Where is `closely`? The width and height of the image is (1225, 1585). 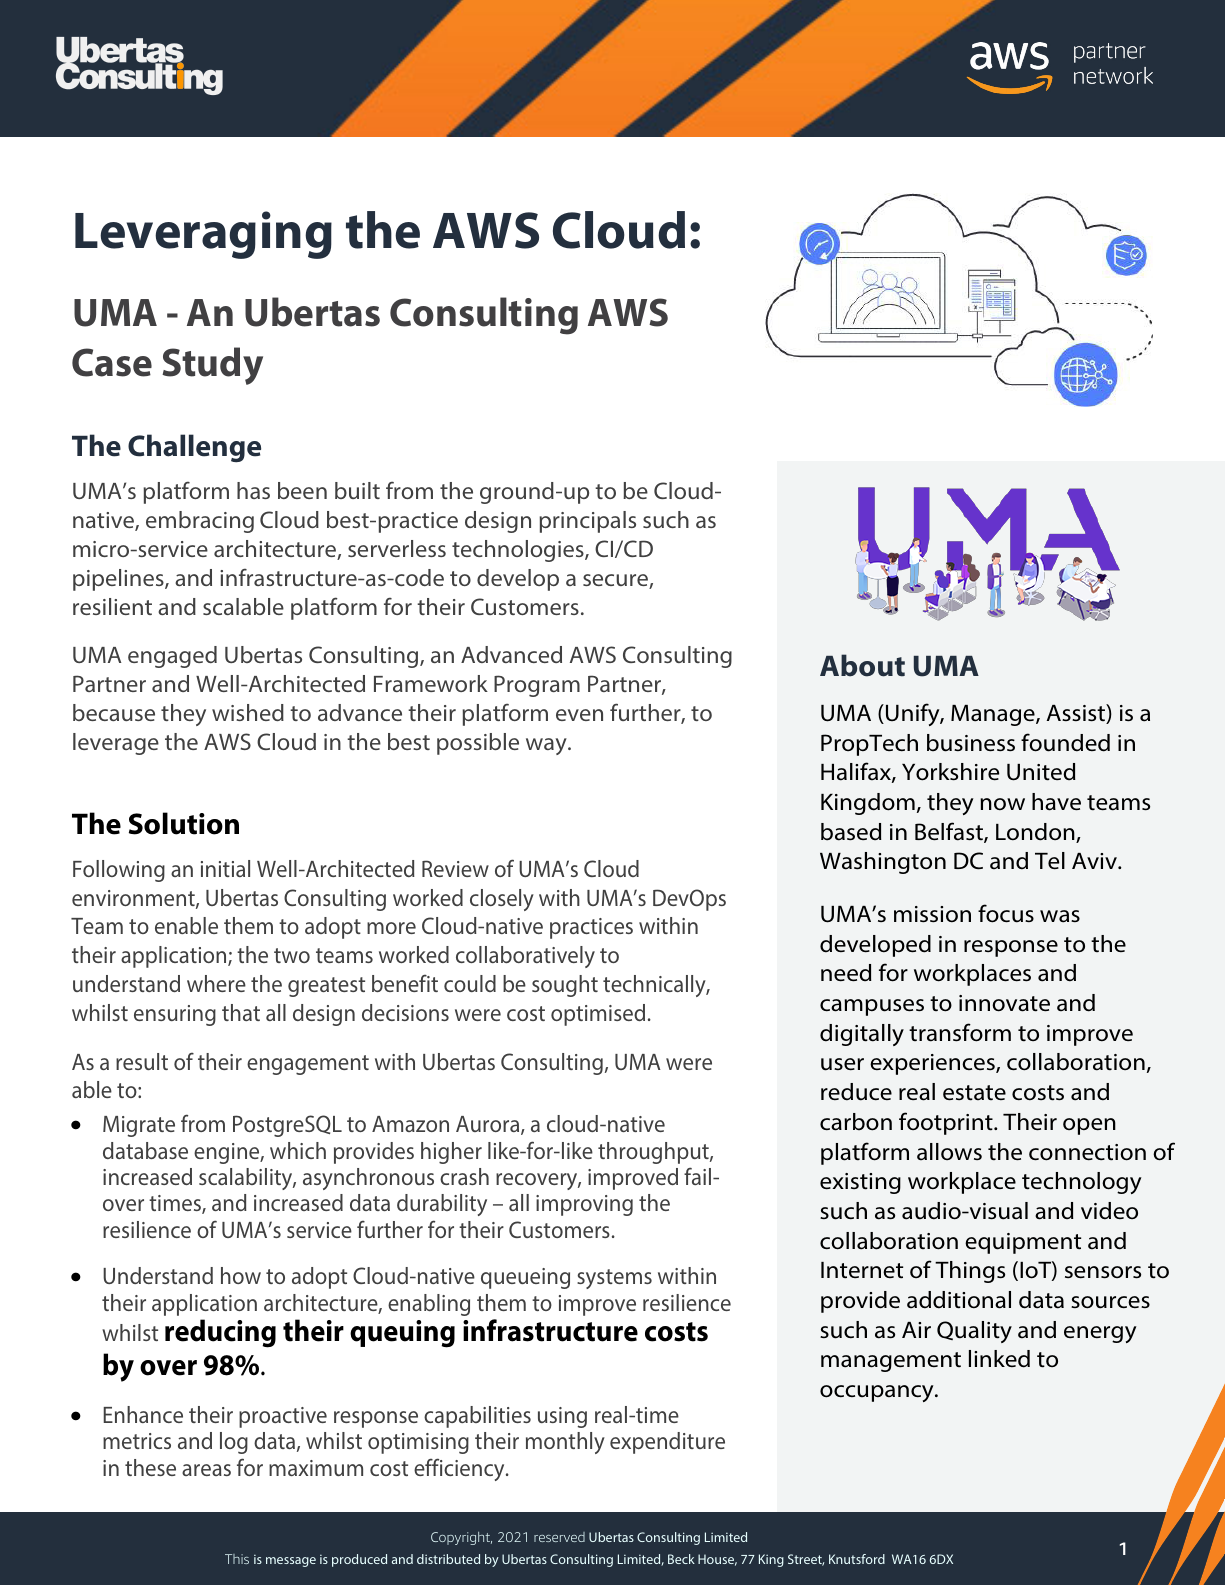 closely is located at coordinates (502, 900).
